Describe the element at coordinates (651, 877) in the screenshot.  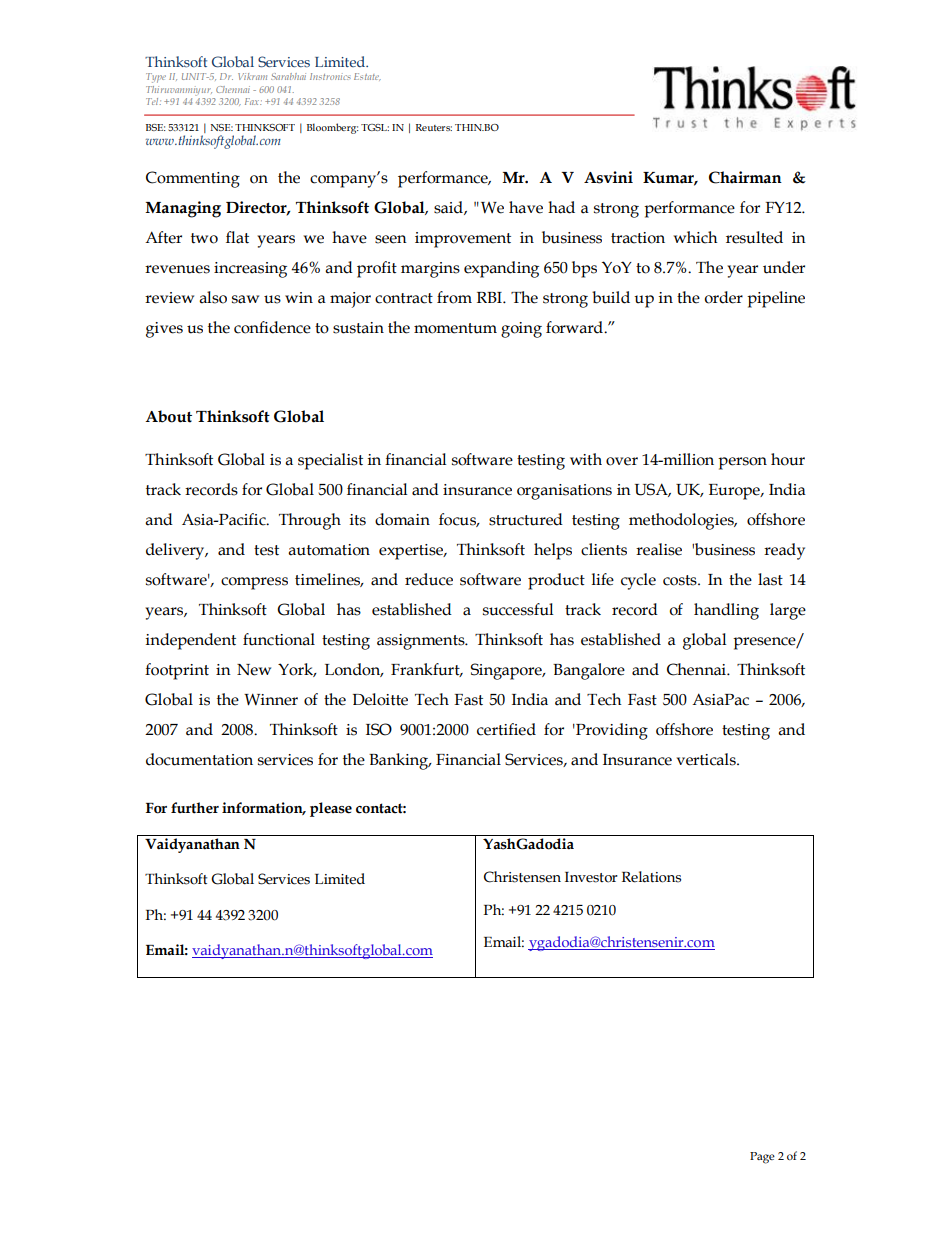
I see `Relations` at that location.
